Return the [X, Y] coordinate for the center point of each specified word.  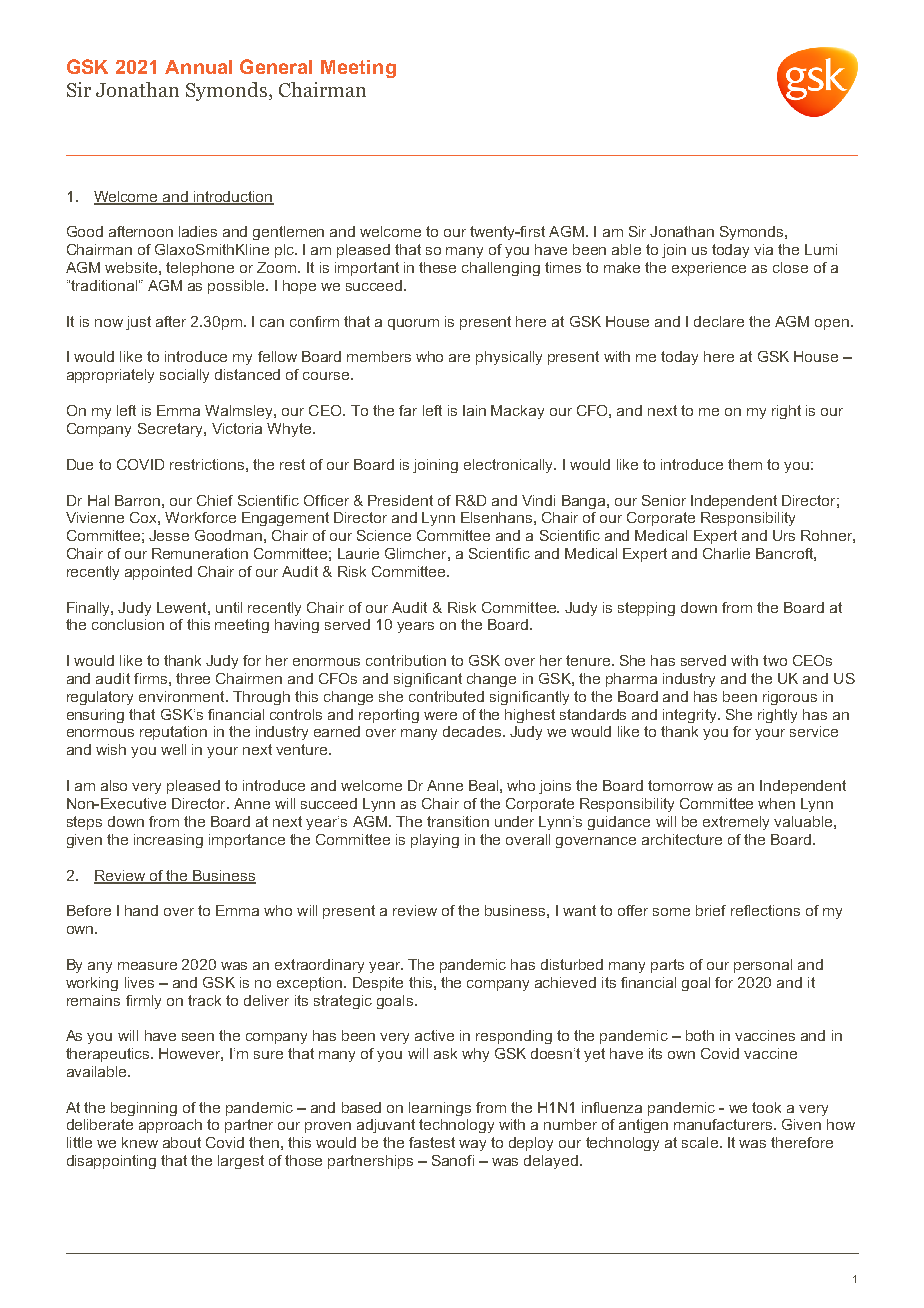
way [472, 1145]
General [276, 66]
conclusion [128, 624]
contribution [406, 660]
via [763, 249]
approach [170, 1126]
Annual [198, 67]
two [775, 660]
